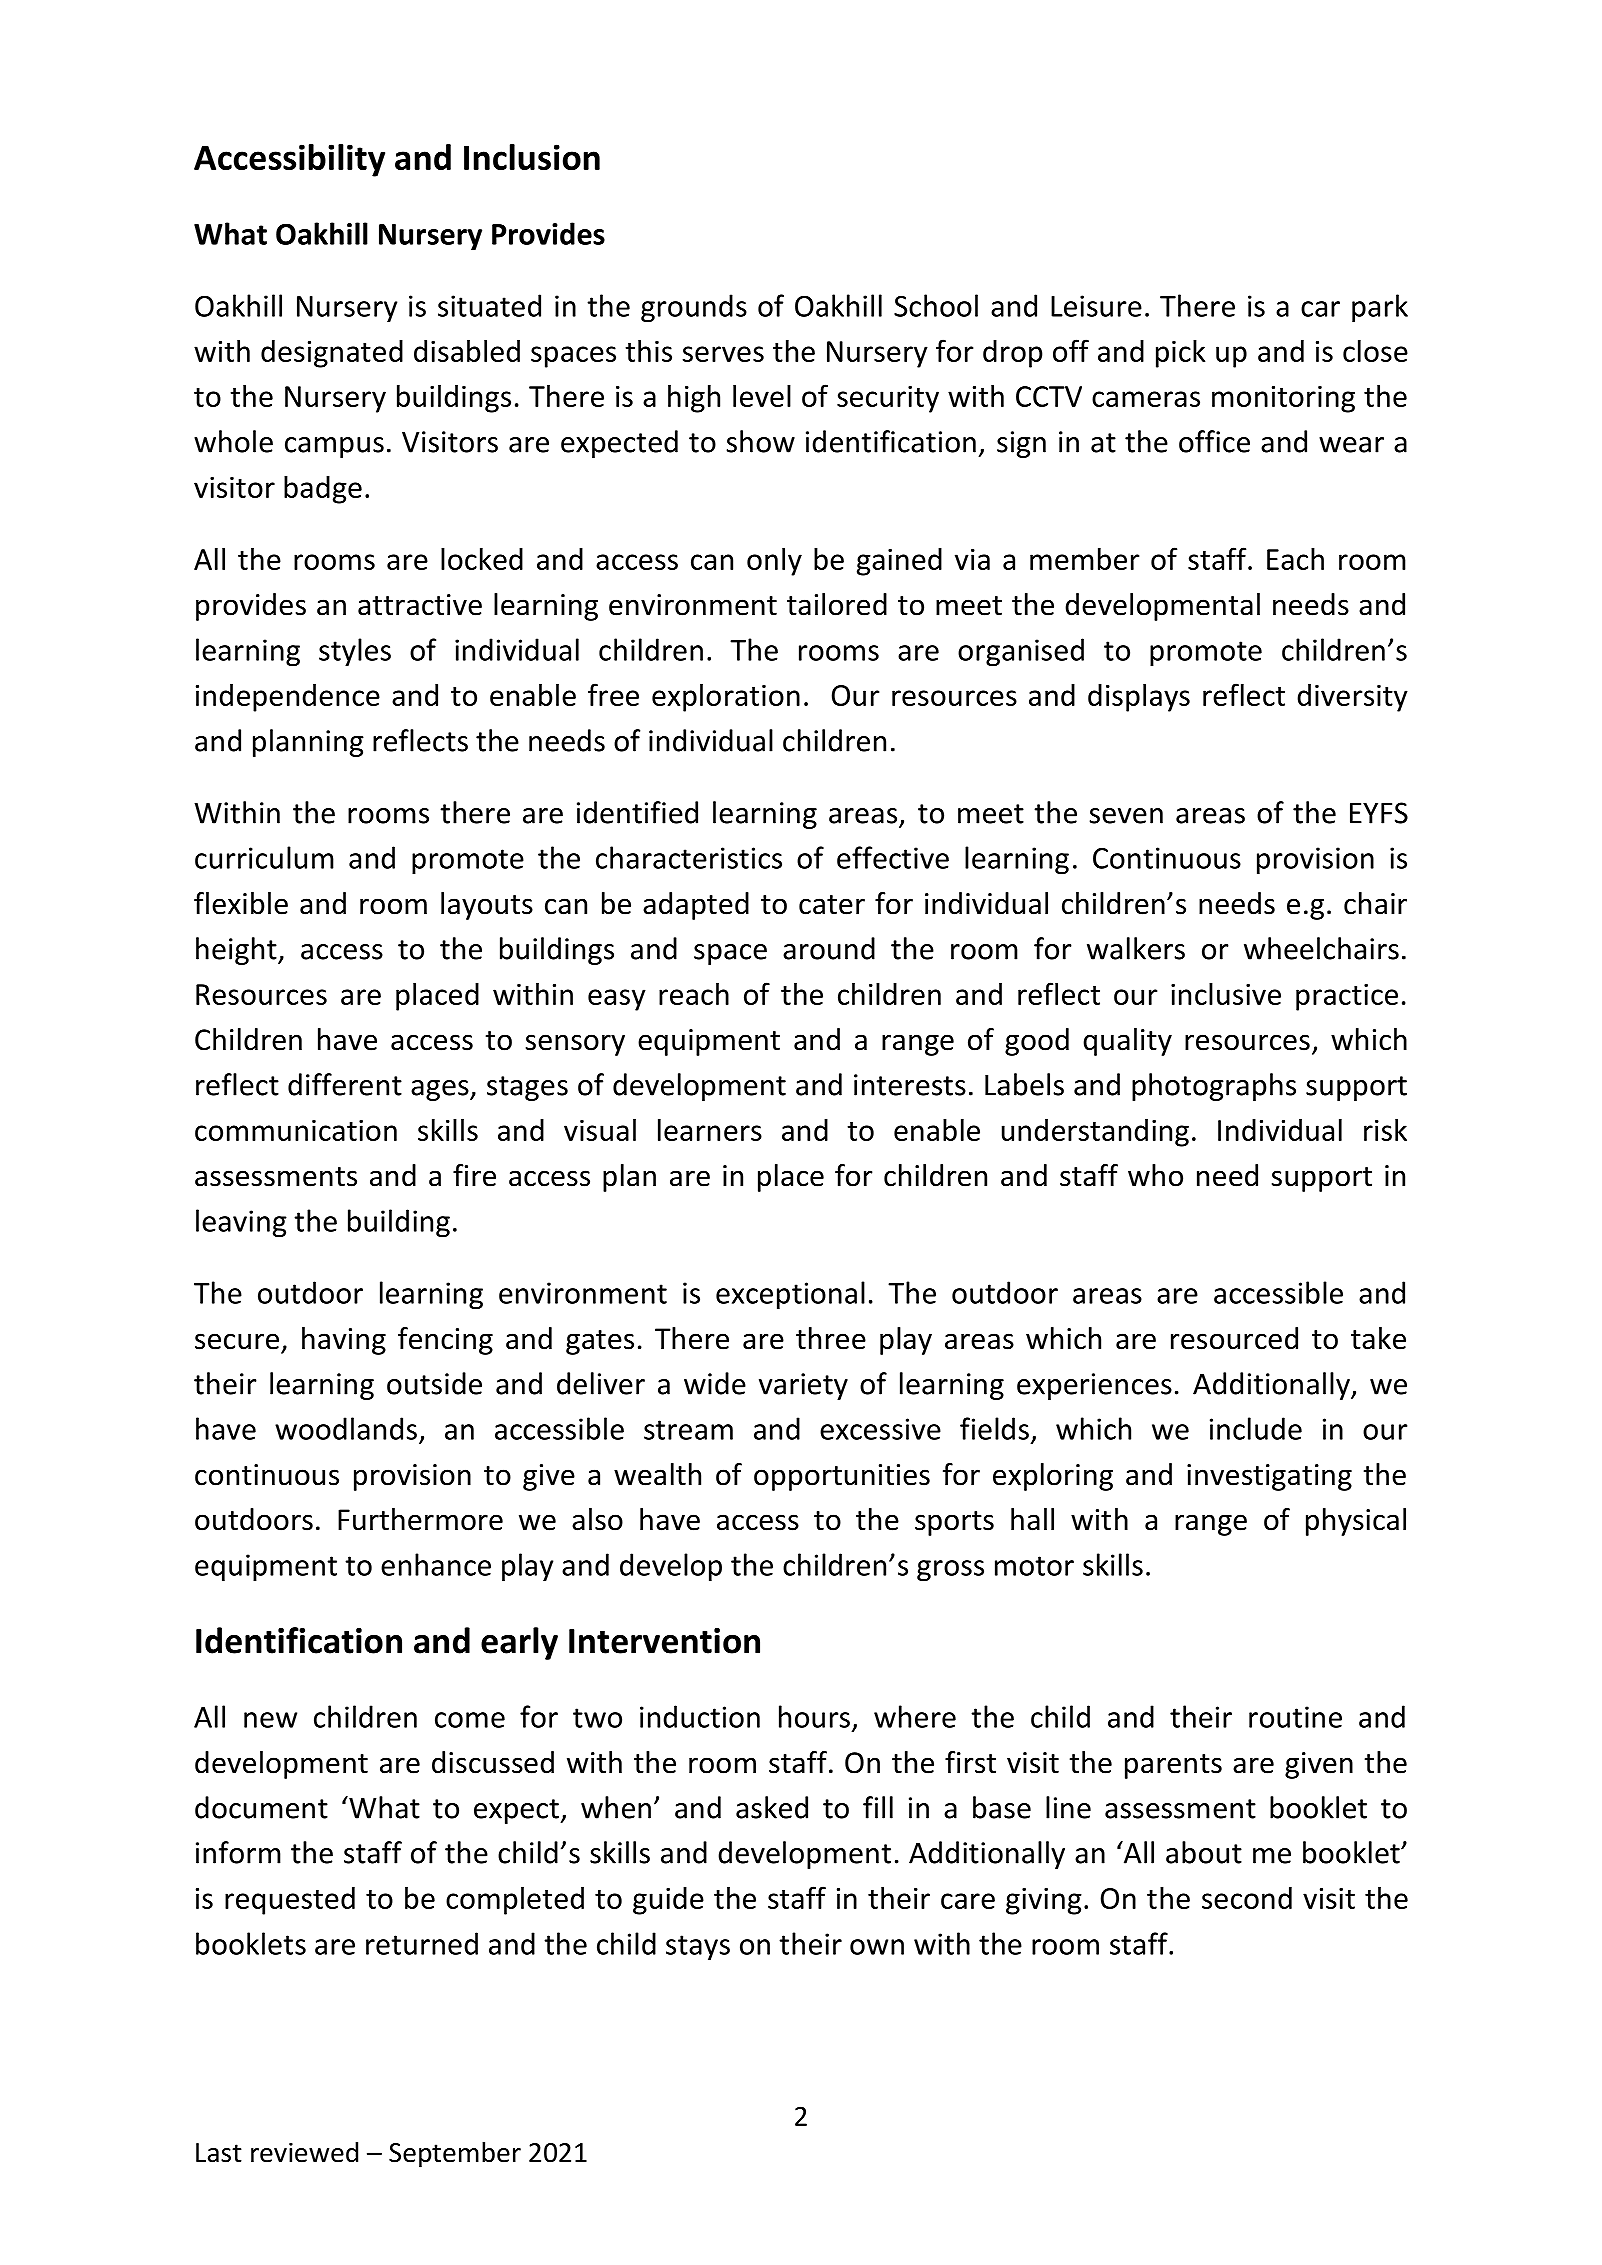 This screenshot has width=1602, height=2265. Describe the element at coordinates (1380, 308) in the screenshot. I see `park` at that location.
